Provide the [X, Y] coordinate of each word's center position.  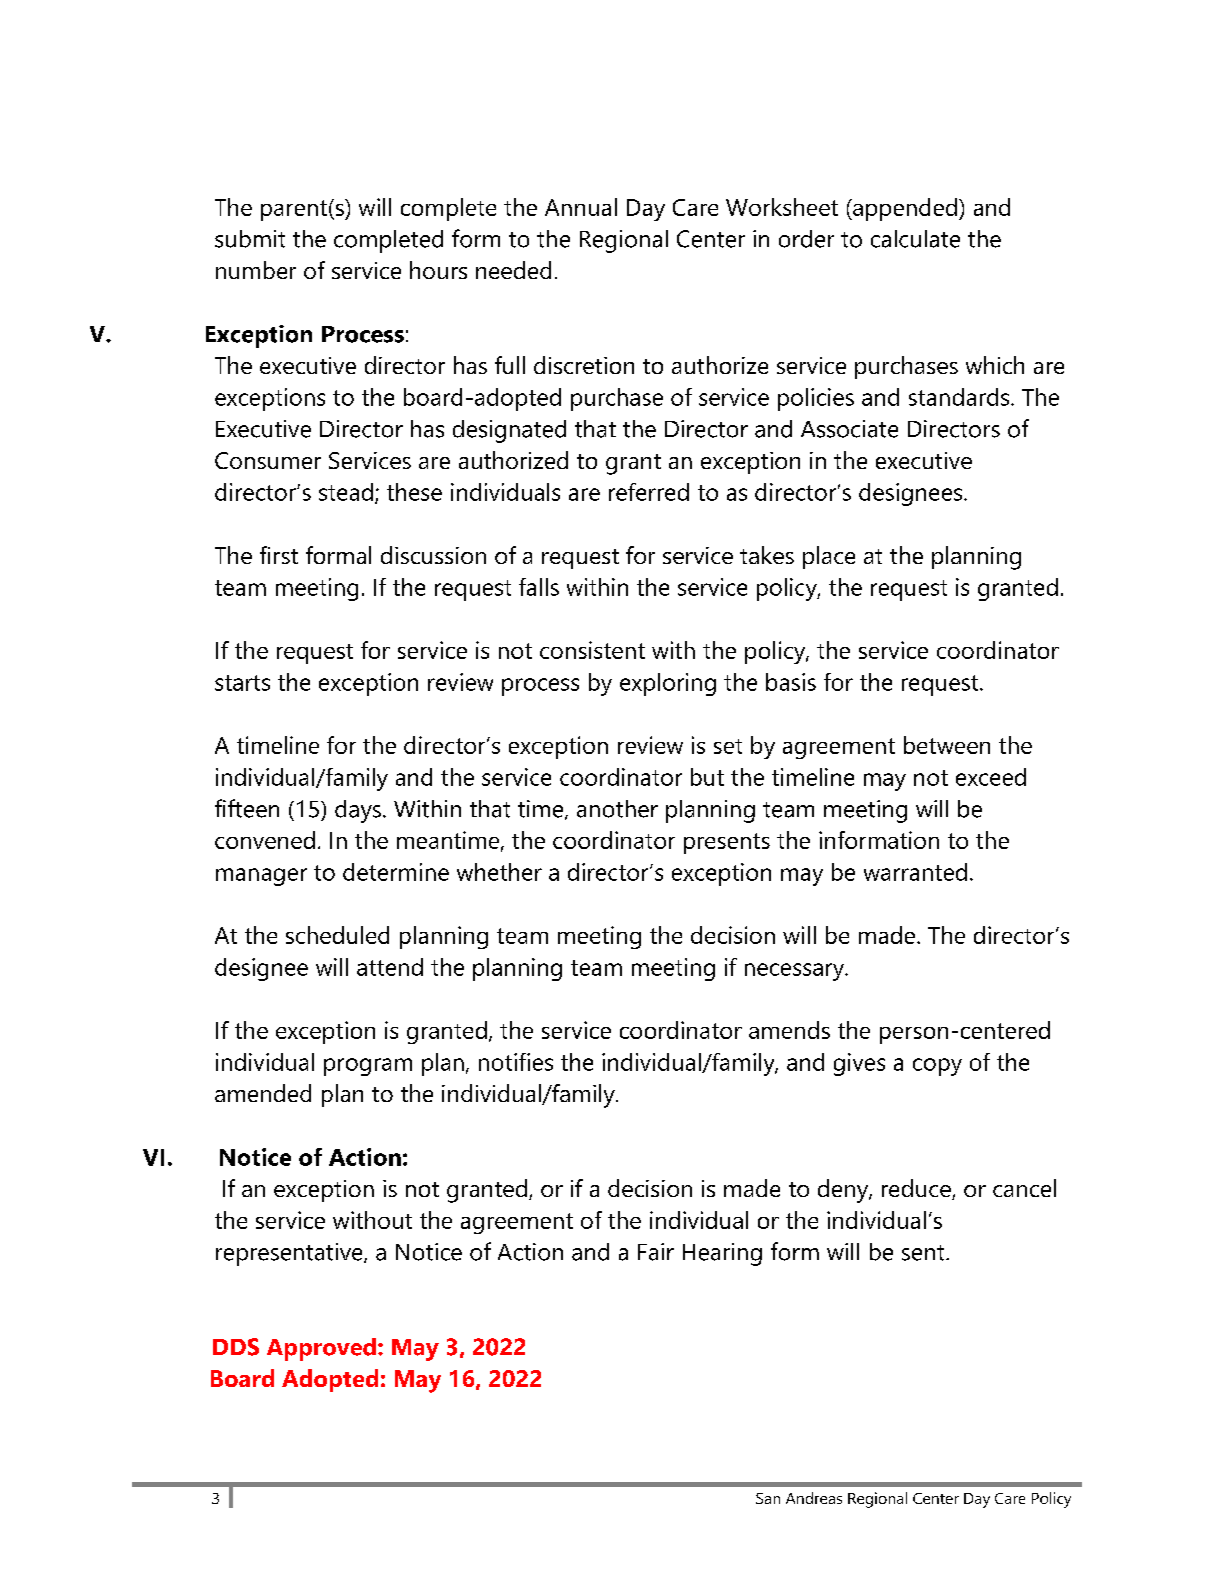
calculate [915, 239]
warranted [915, 872]
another [617, 809]
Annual [581, 207]
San [768, 1498]
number [256, 270]
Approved [321, 1349]
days [358, 811]
